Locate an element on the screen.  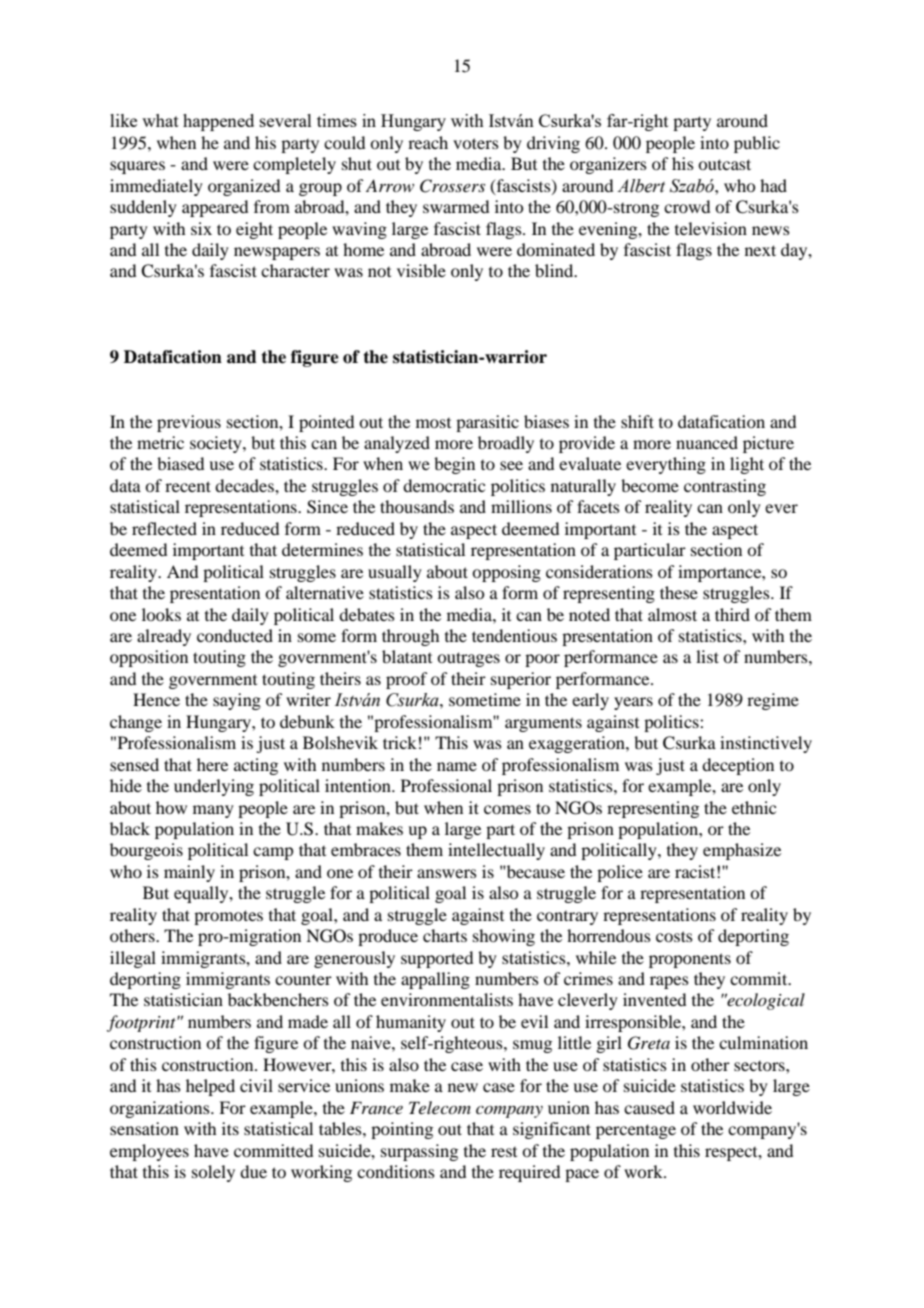
outcast is located at coordinates (724, 164).
